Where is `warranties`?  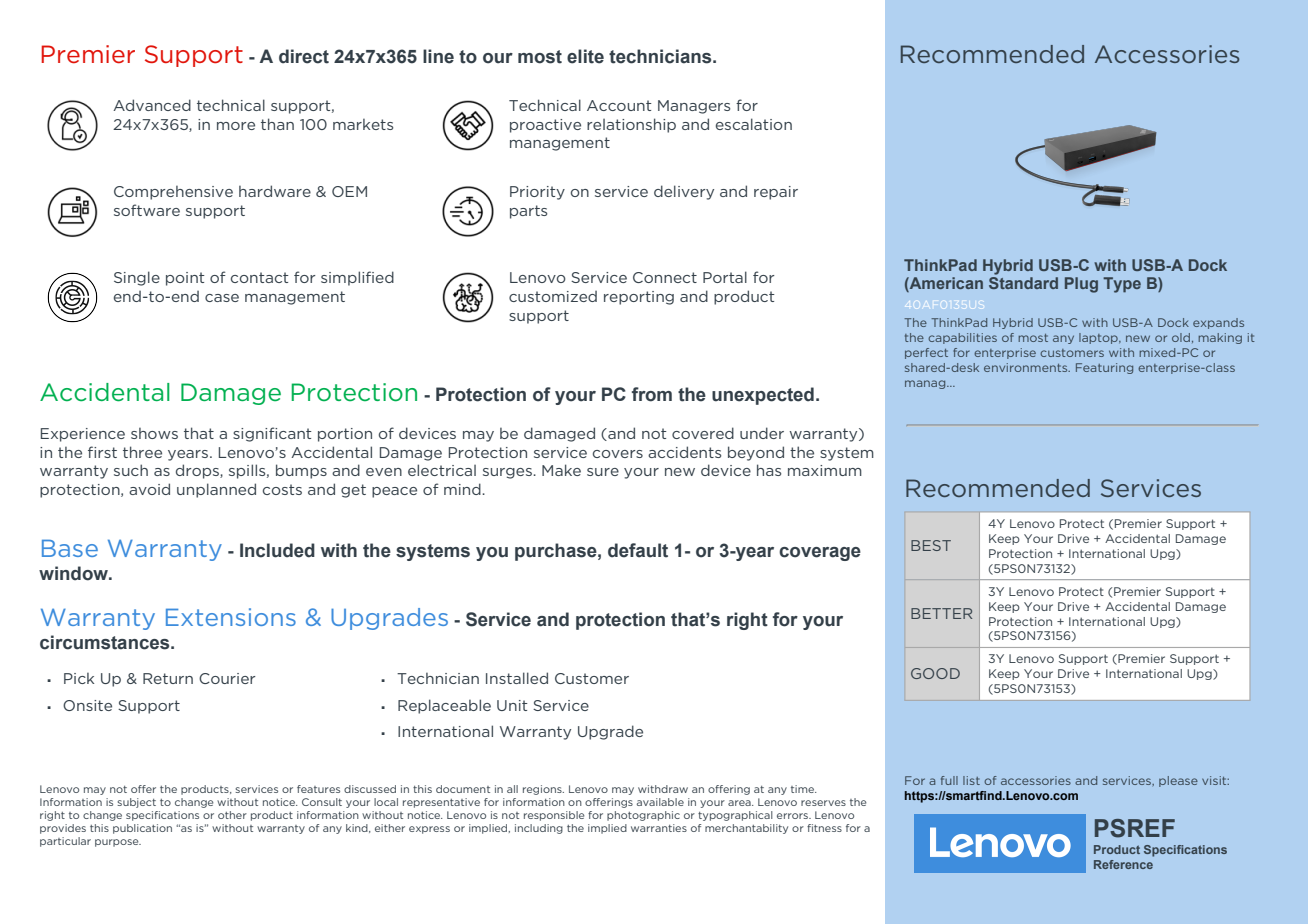
warranties is located at coordinates (659, 828).
